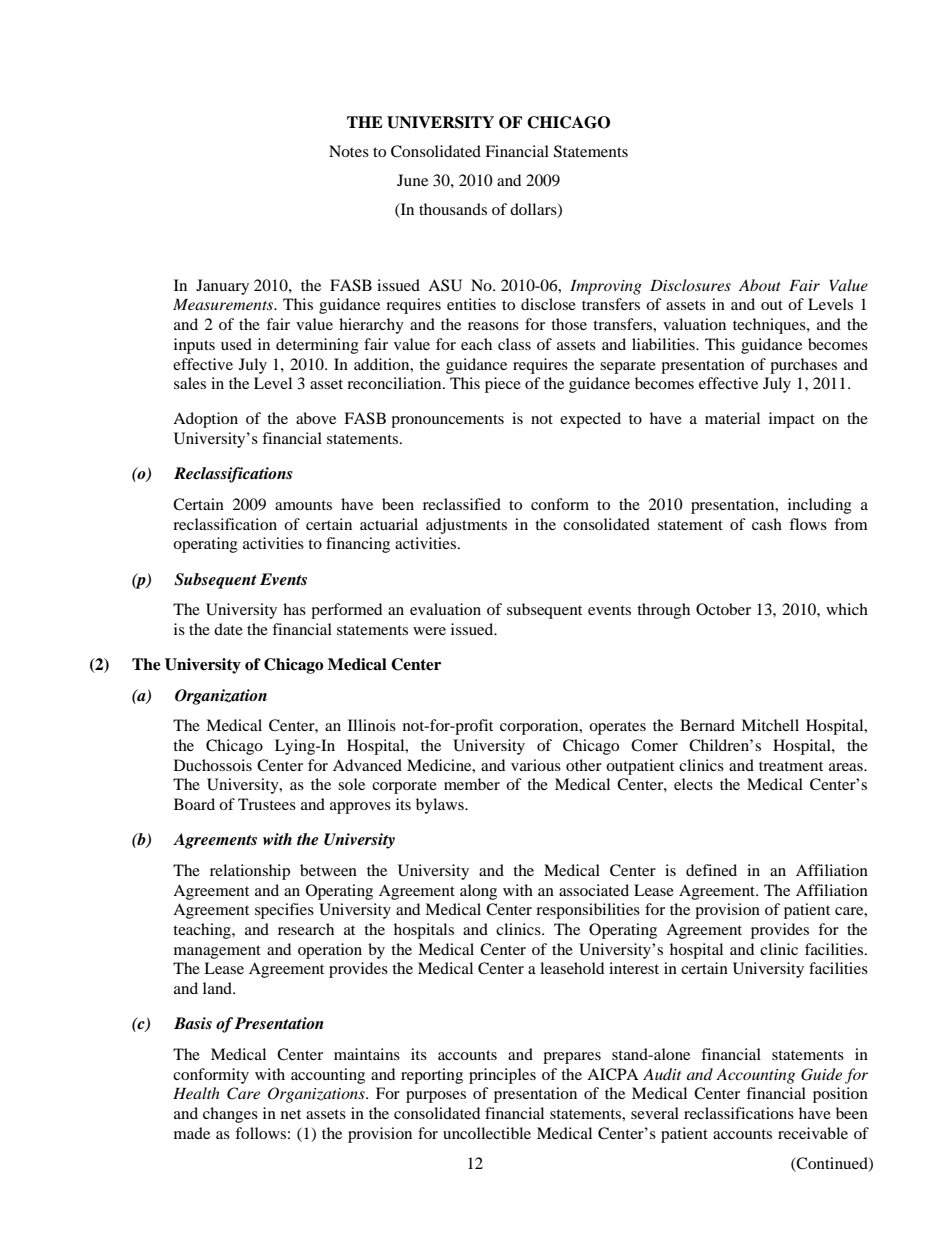 The width and height of the page is (952, 1233). Describe the element at coordinates (813, 1133) in the page. I see `receivable` at that location.
